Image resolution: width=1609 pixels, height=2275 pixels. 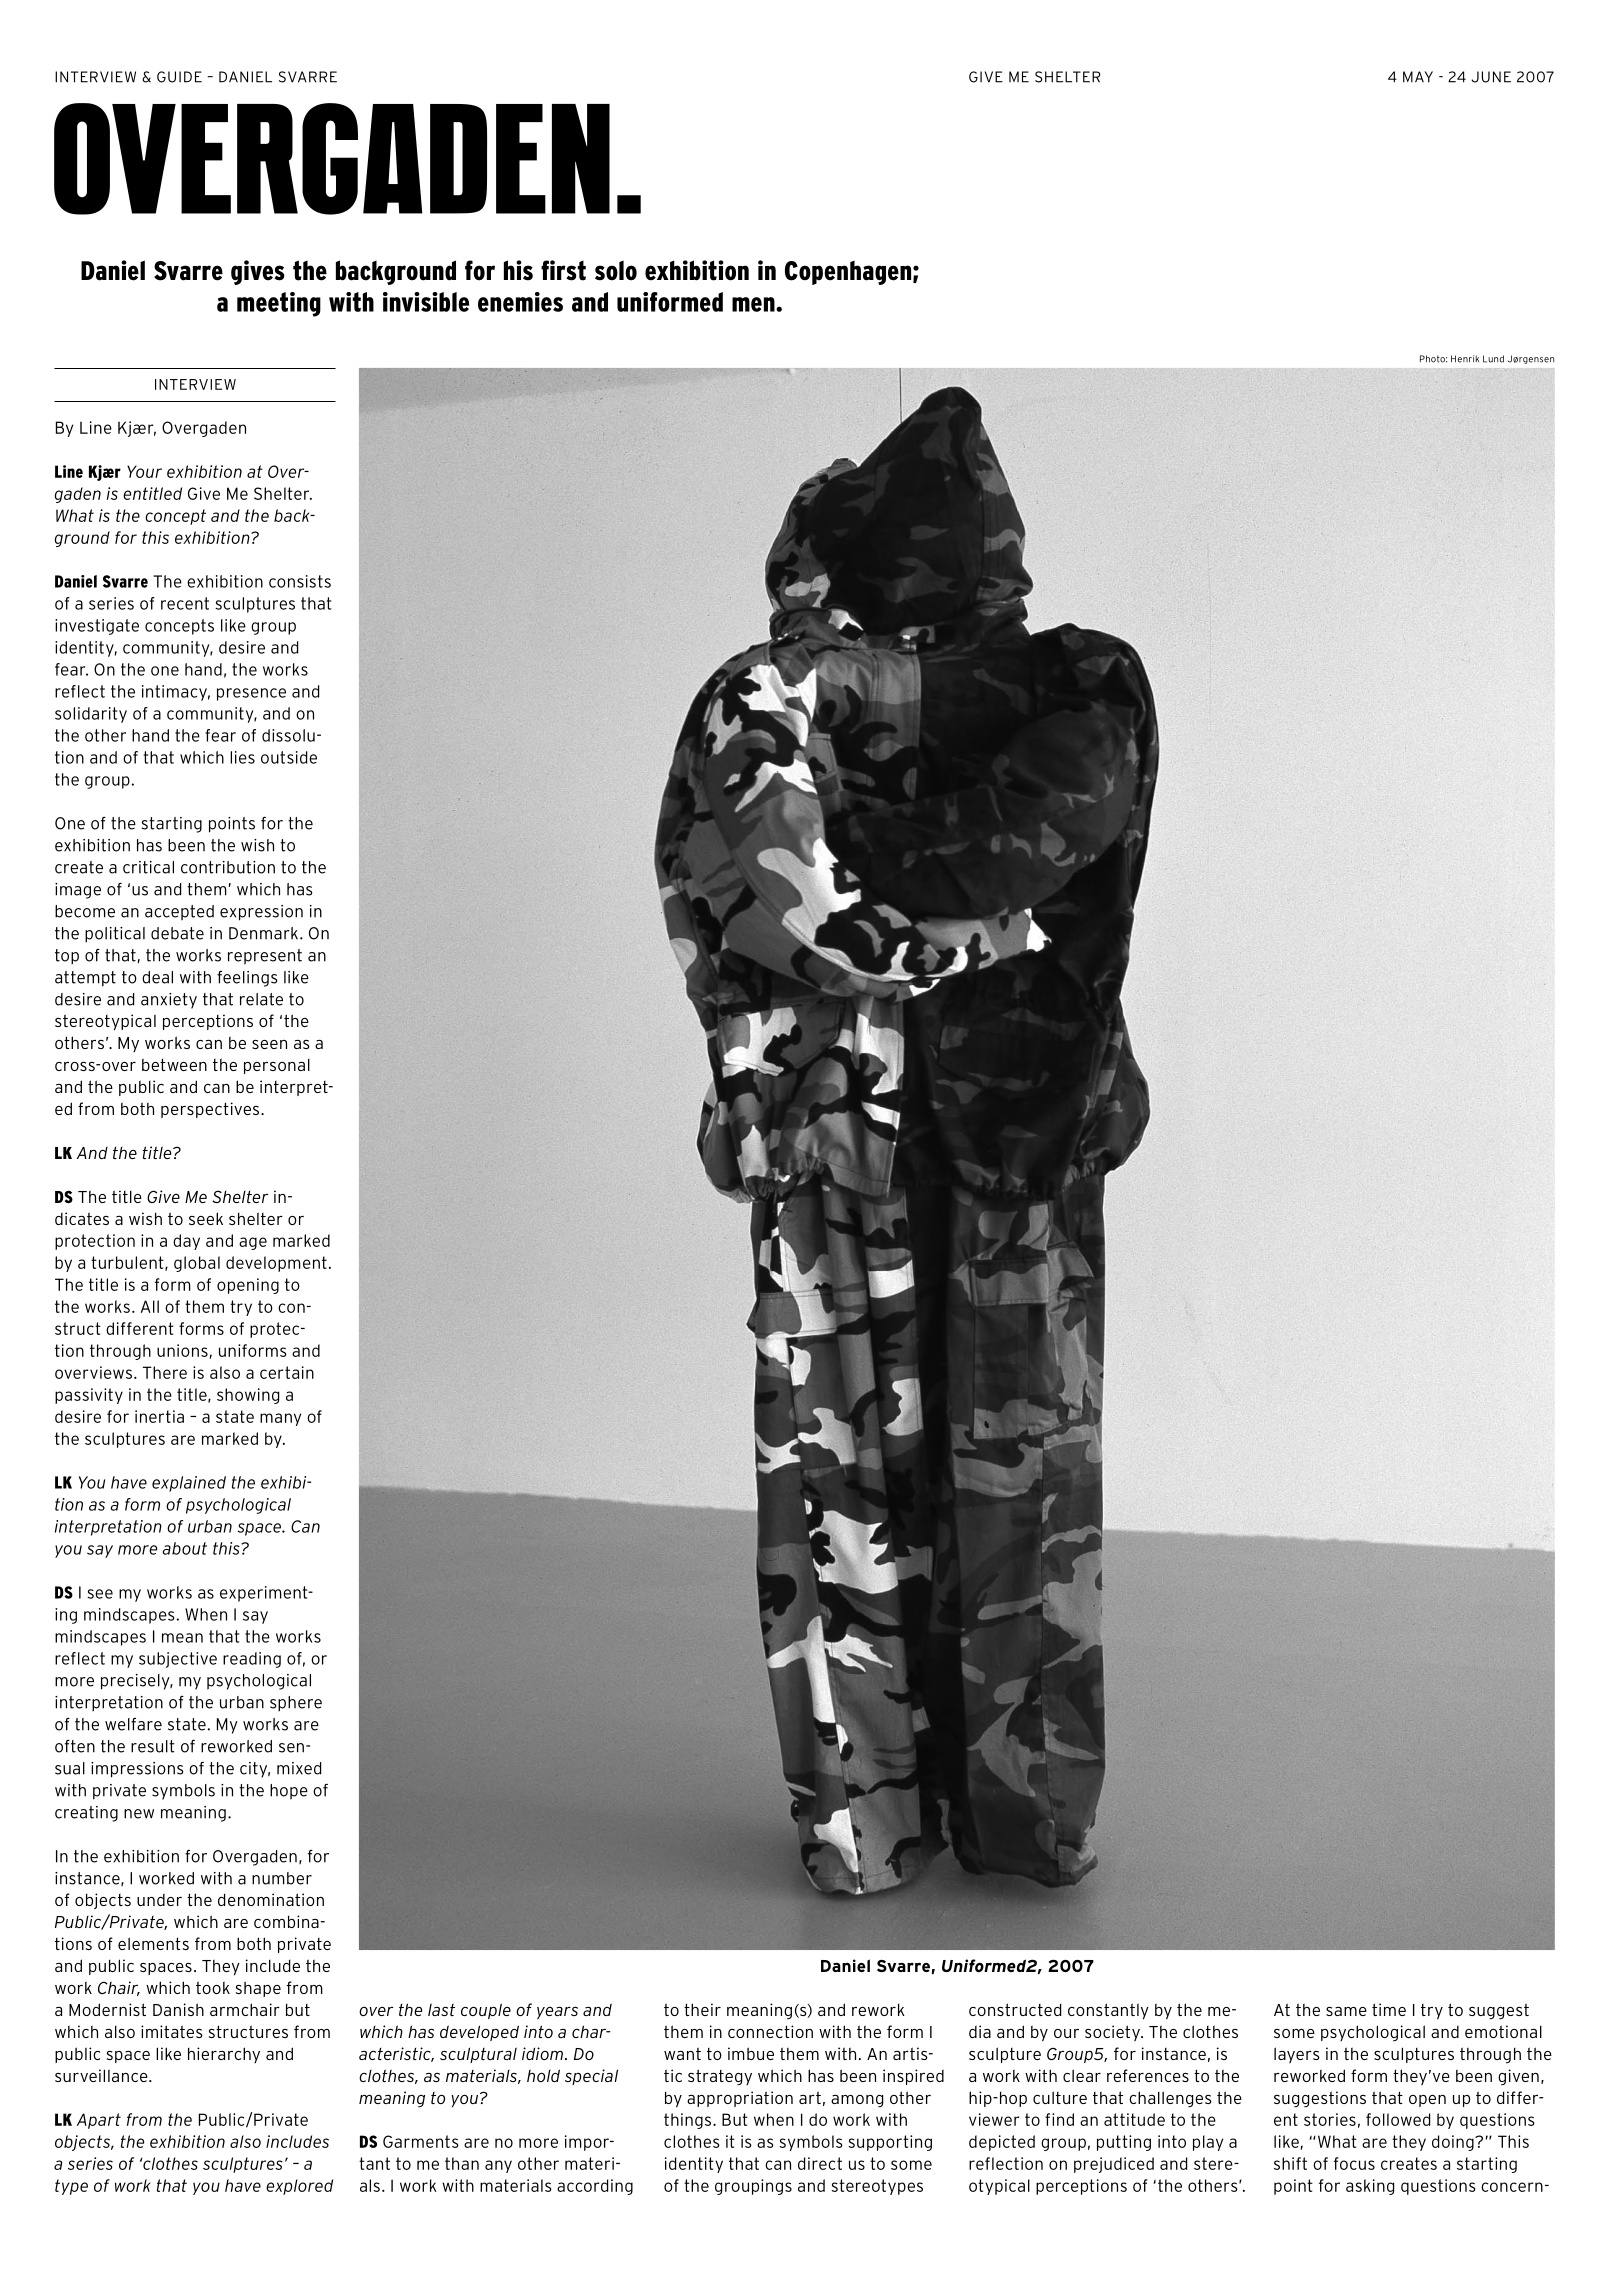 What do you see at coordinates (1465, 359) in the page?
I see `Henrik` at bounding box center [1465, 359].
